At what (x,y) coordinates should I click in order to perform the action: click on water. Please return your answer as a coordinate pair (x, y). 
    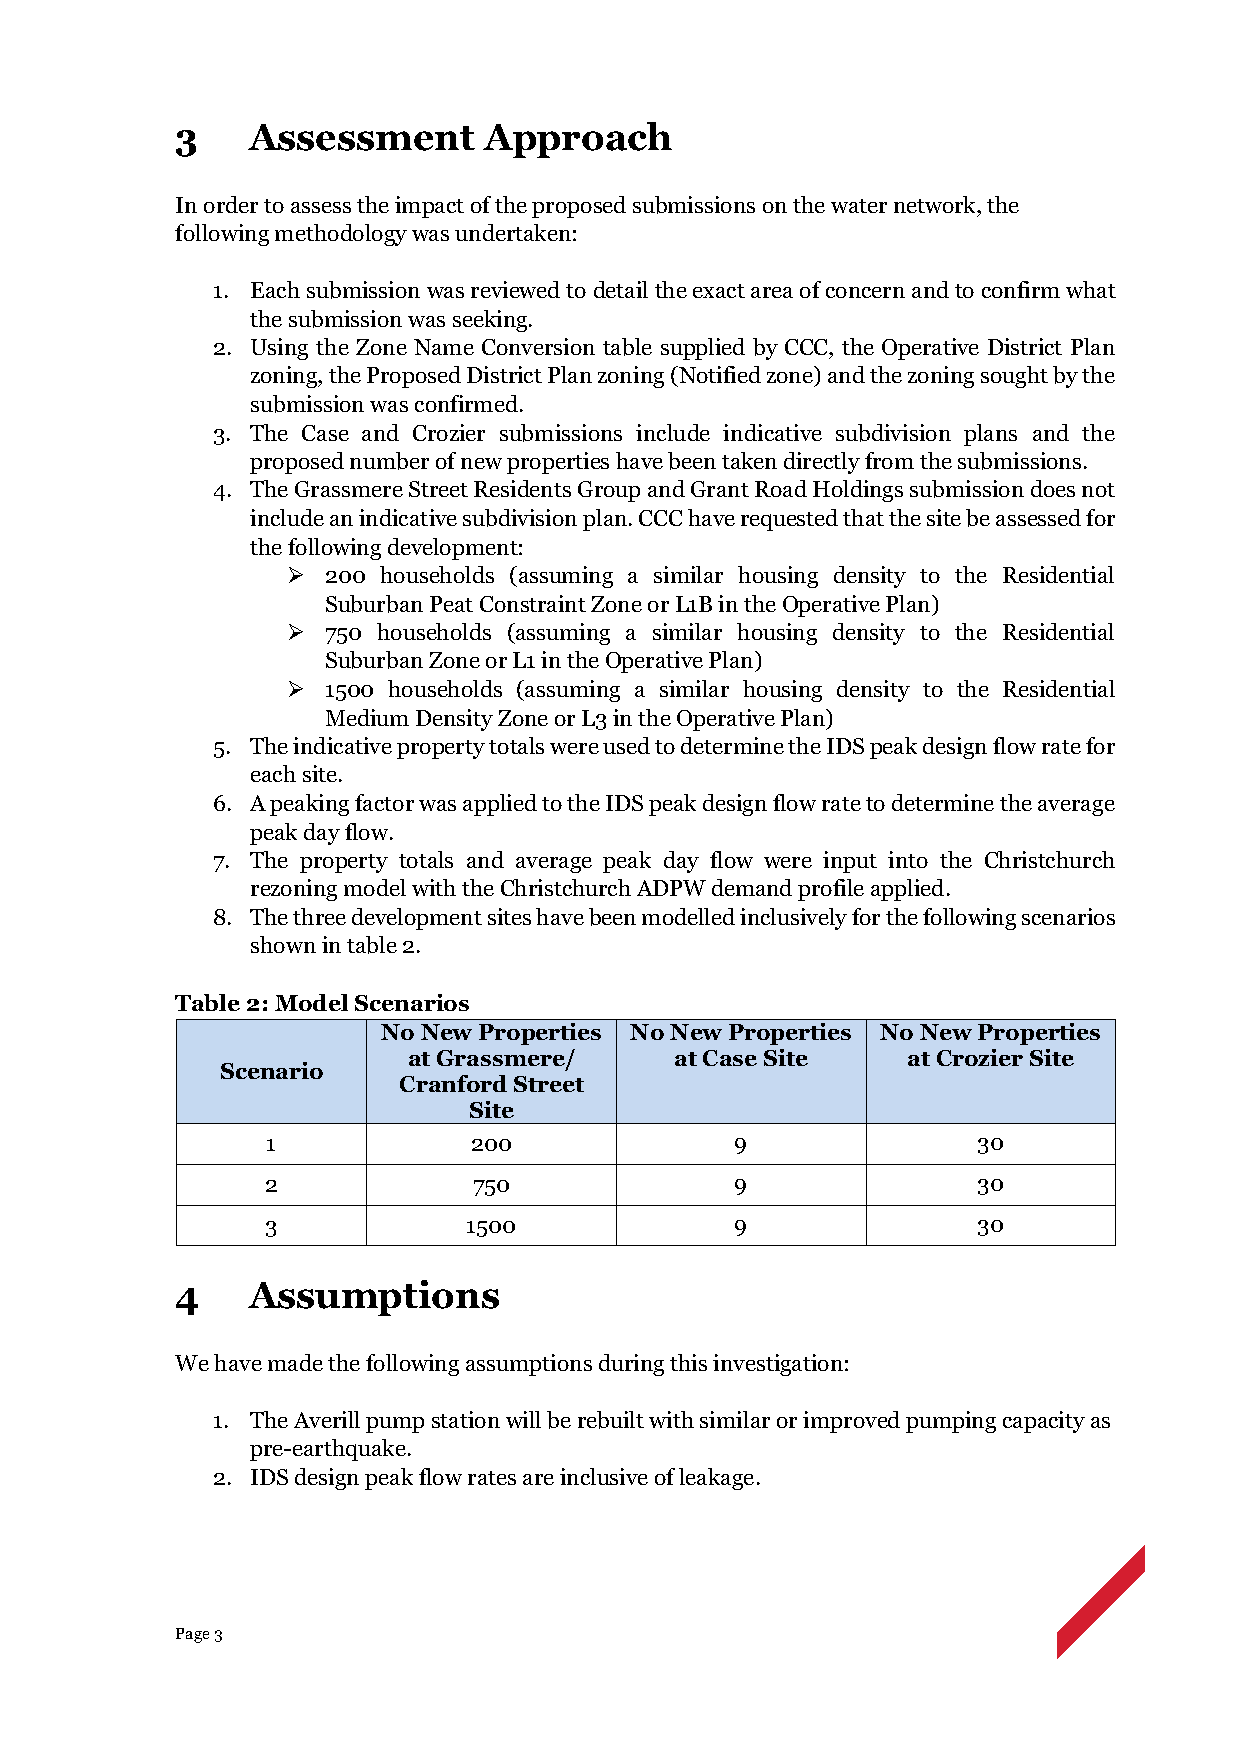
    Looking at the image, I should click on (859, 206).
